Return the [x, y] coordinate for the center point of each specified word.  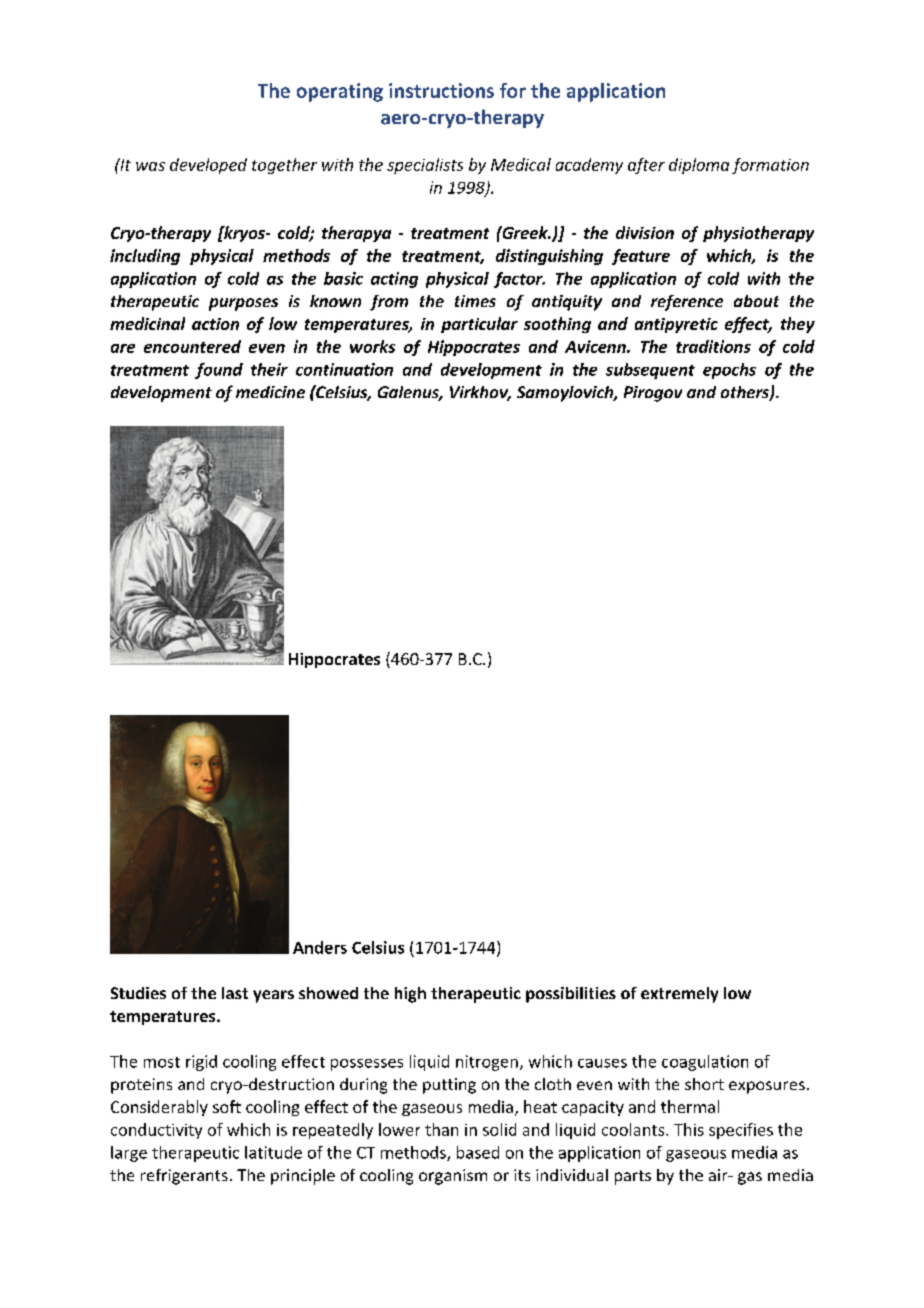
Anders [320, 947]
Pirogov [653, 394]
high [410, 995]
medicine [270, 392]
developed [208, 166]
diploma [699, 166]
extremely [679, 995]
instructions [441, 90]
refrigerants [184, 1177]
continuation [344, 369]
